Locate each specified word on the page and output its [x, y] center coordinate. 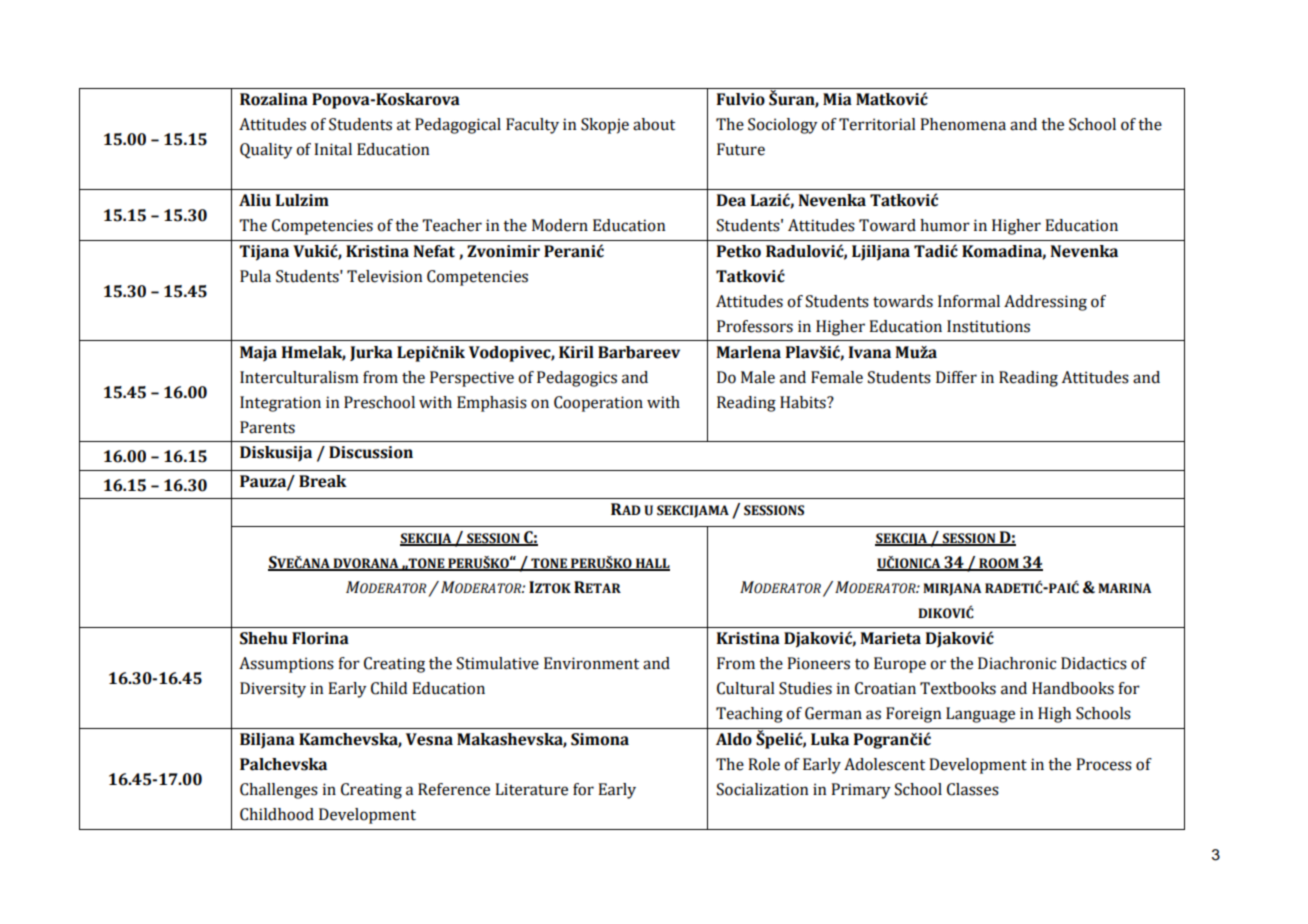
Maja [258, 354]
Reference [454, 789]
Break [323, 481]
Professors [755, 326]
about [654, 124]
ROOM [999, 564]
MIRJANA [952, 589]
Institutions [988, 326]
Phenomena [963, 124]
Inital [333, 149]
